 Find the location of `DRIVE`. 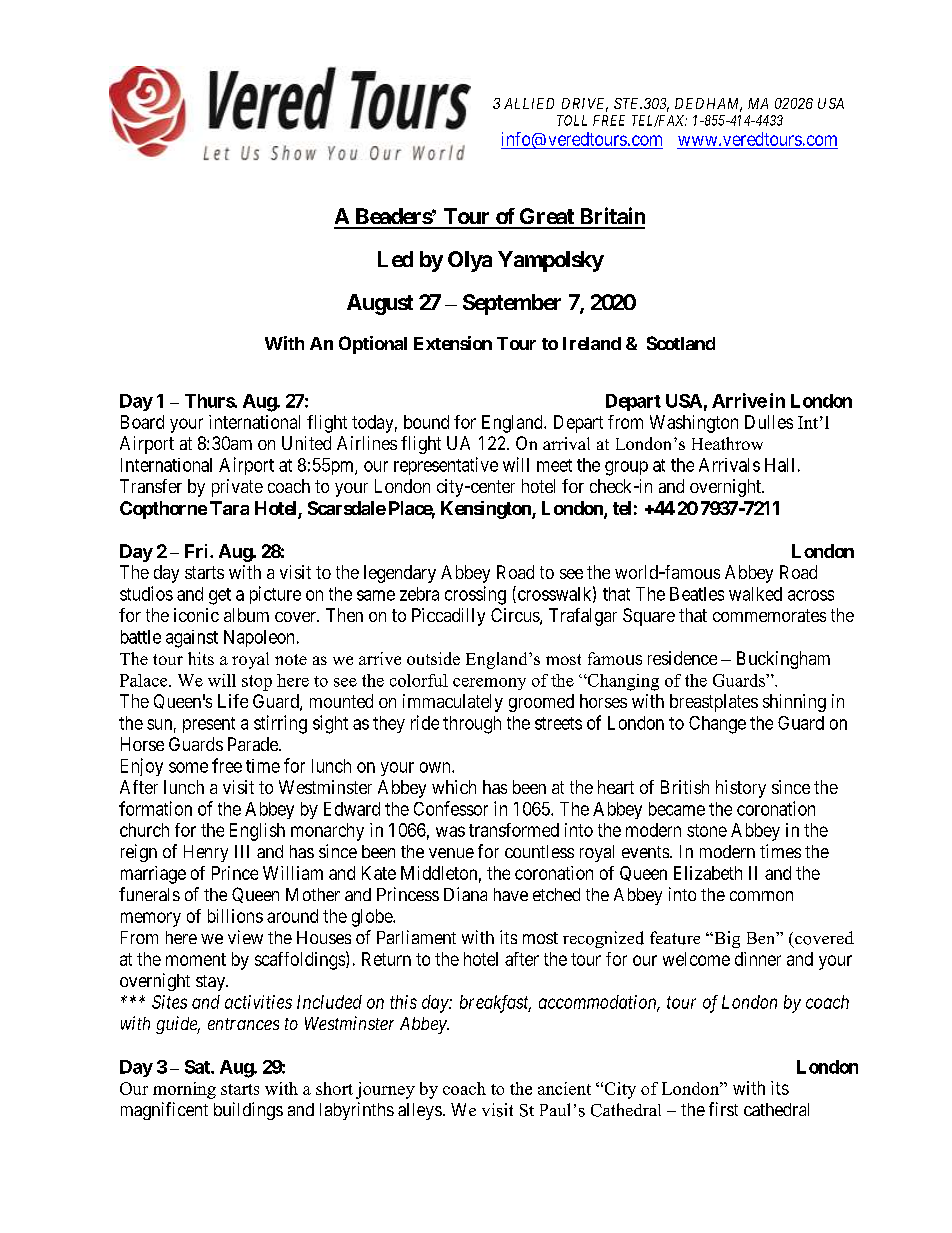

DRIVE is located at coordinates (585, 105).
